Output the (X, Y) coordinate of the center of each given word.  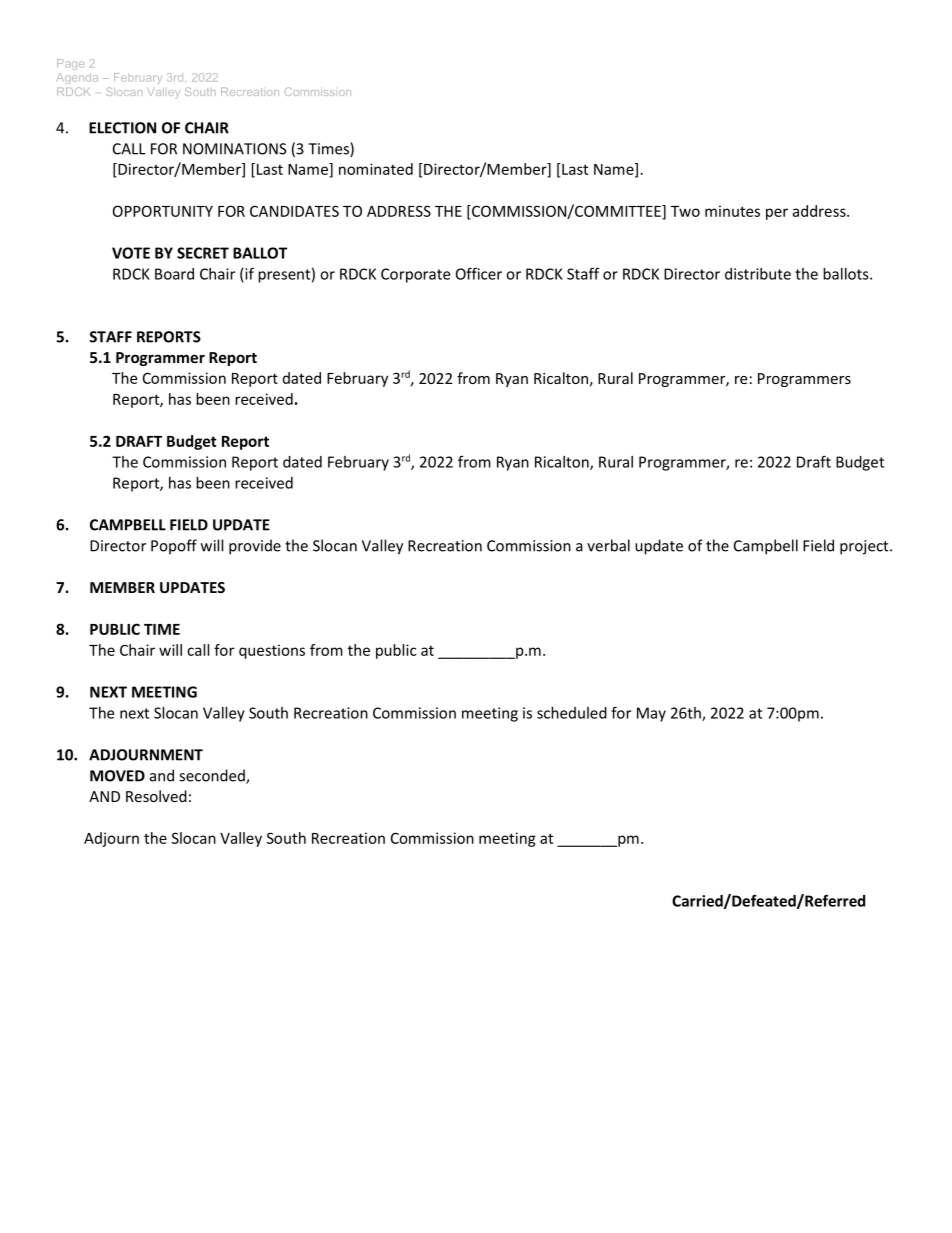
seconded (213, 776)
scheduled (572, 713)
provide (255, 547)
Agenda (77, 78)
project (865, 547)
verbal (608, 545)
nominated (376, 169)
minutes (732, 211)
